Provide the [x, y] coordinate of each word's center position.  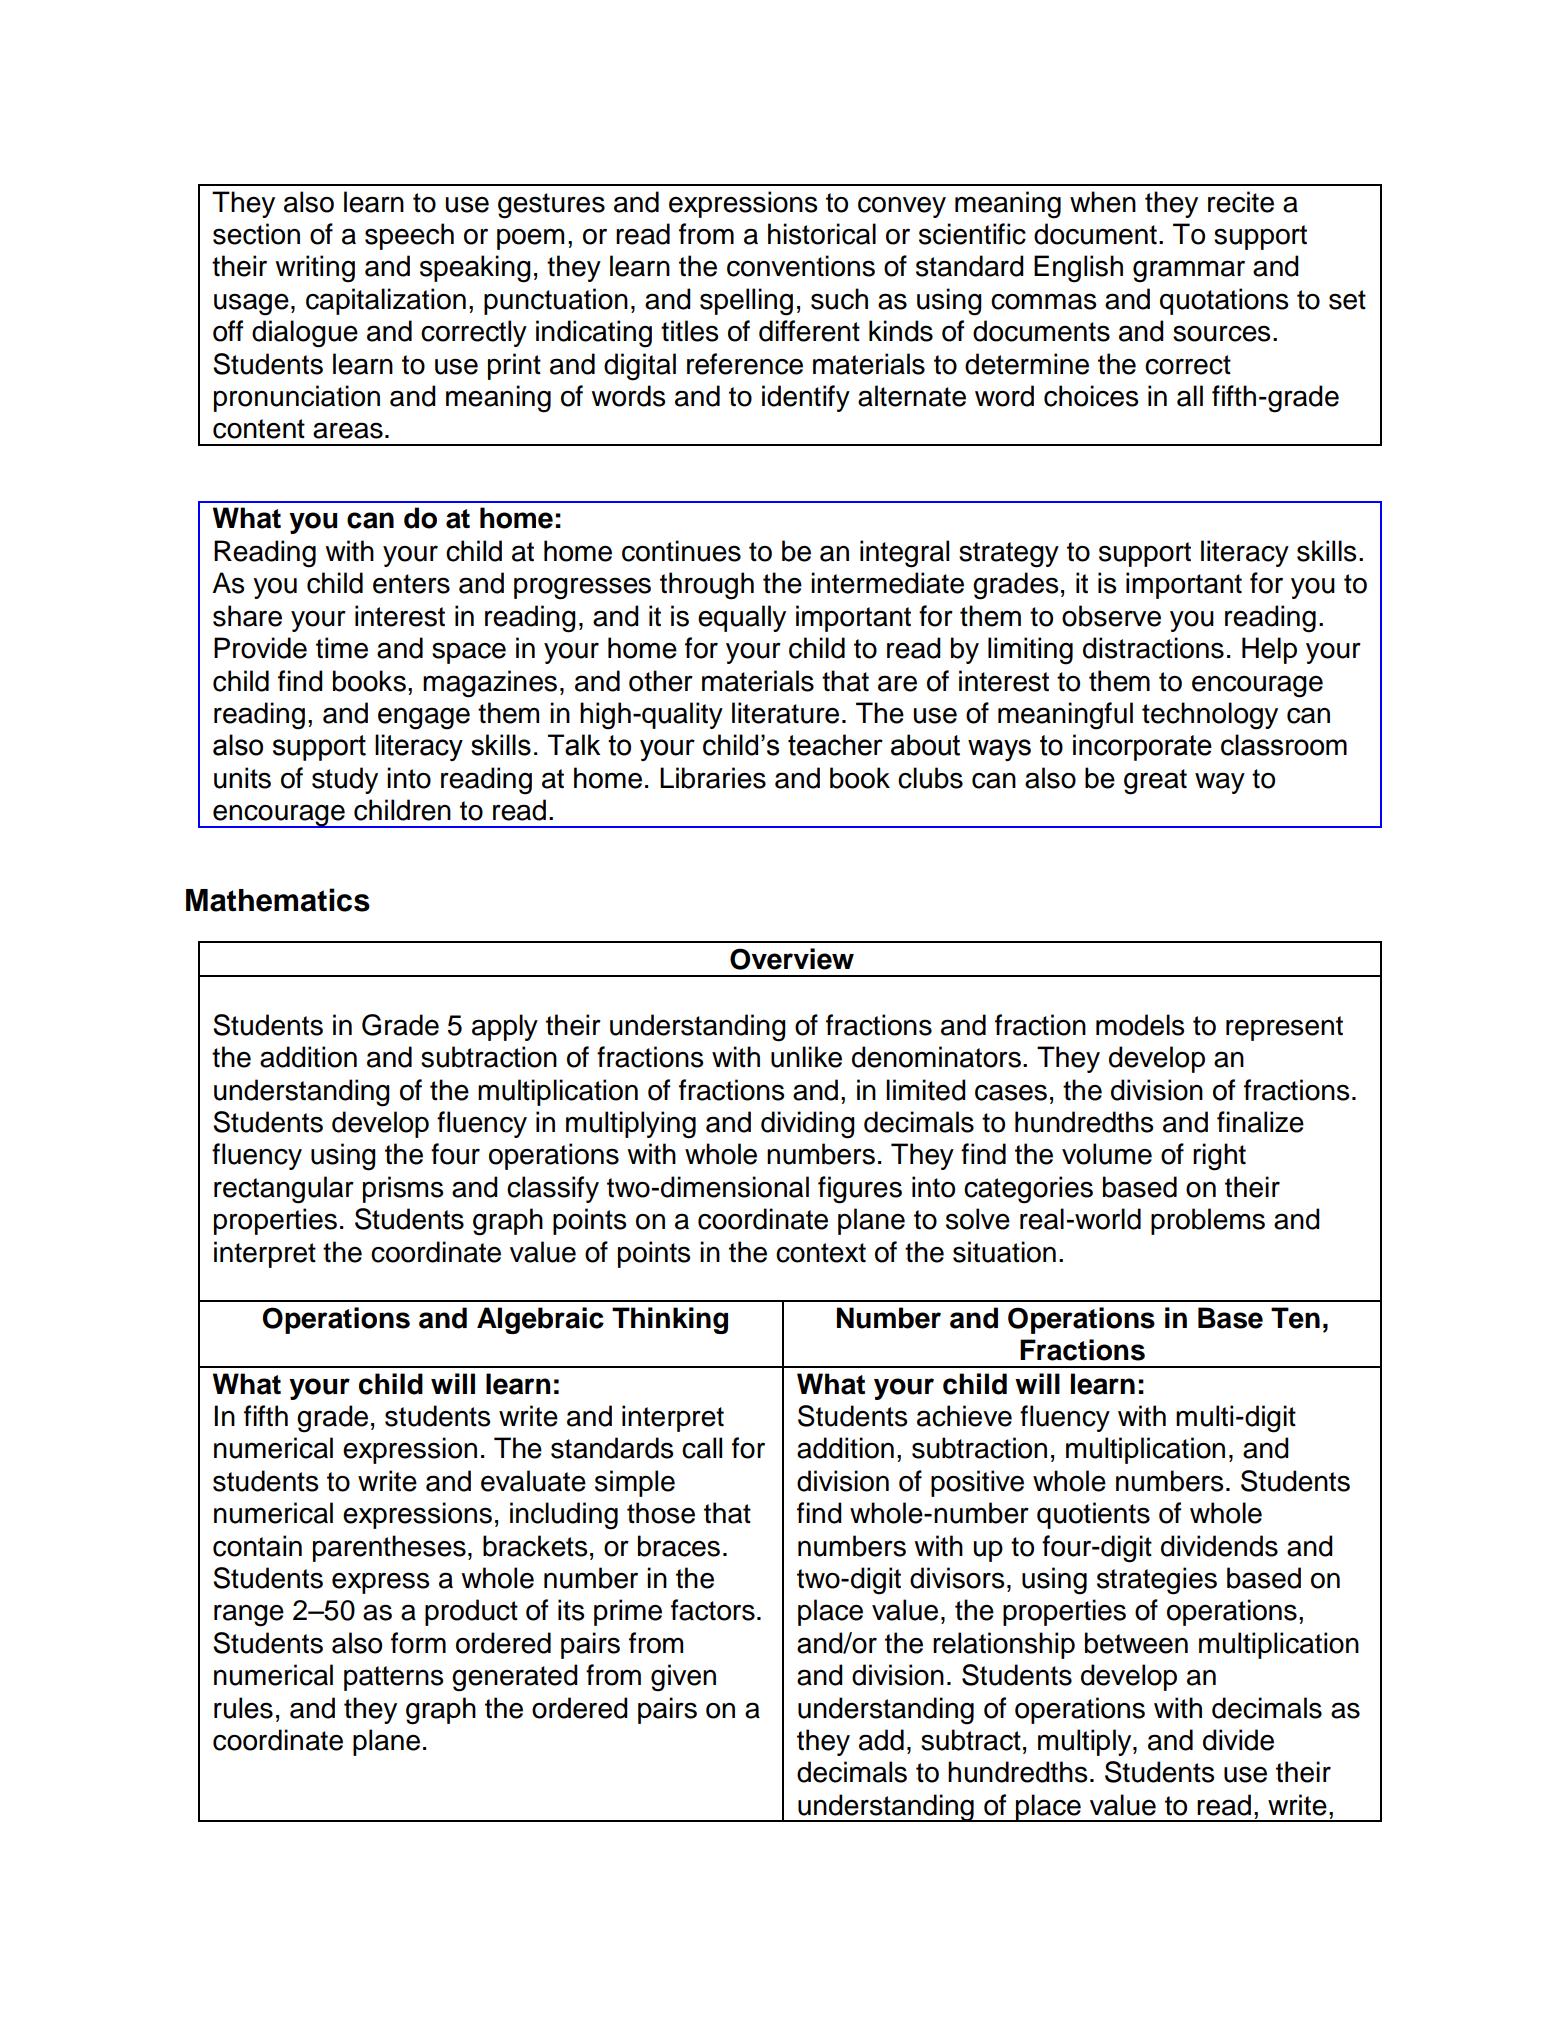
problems [1208, 1221]
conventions [801, 266]
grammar [1189, 271]
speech [409, 236]
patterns [393, 1678]
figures [860, 1190]
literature [785, 713]
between [1136, 1643]
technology [1210, 716]
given [683, 1678]
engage [424, 718]
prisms [403, 1189]
